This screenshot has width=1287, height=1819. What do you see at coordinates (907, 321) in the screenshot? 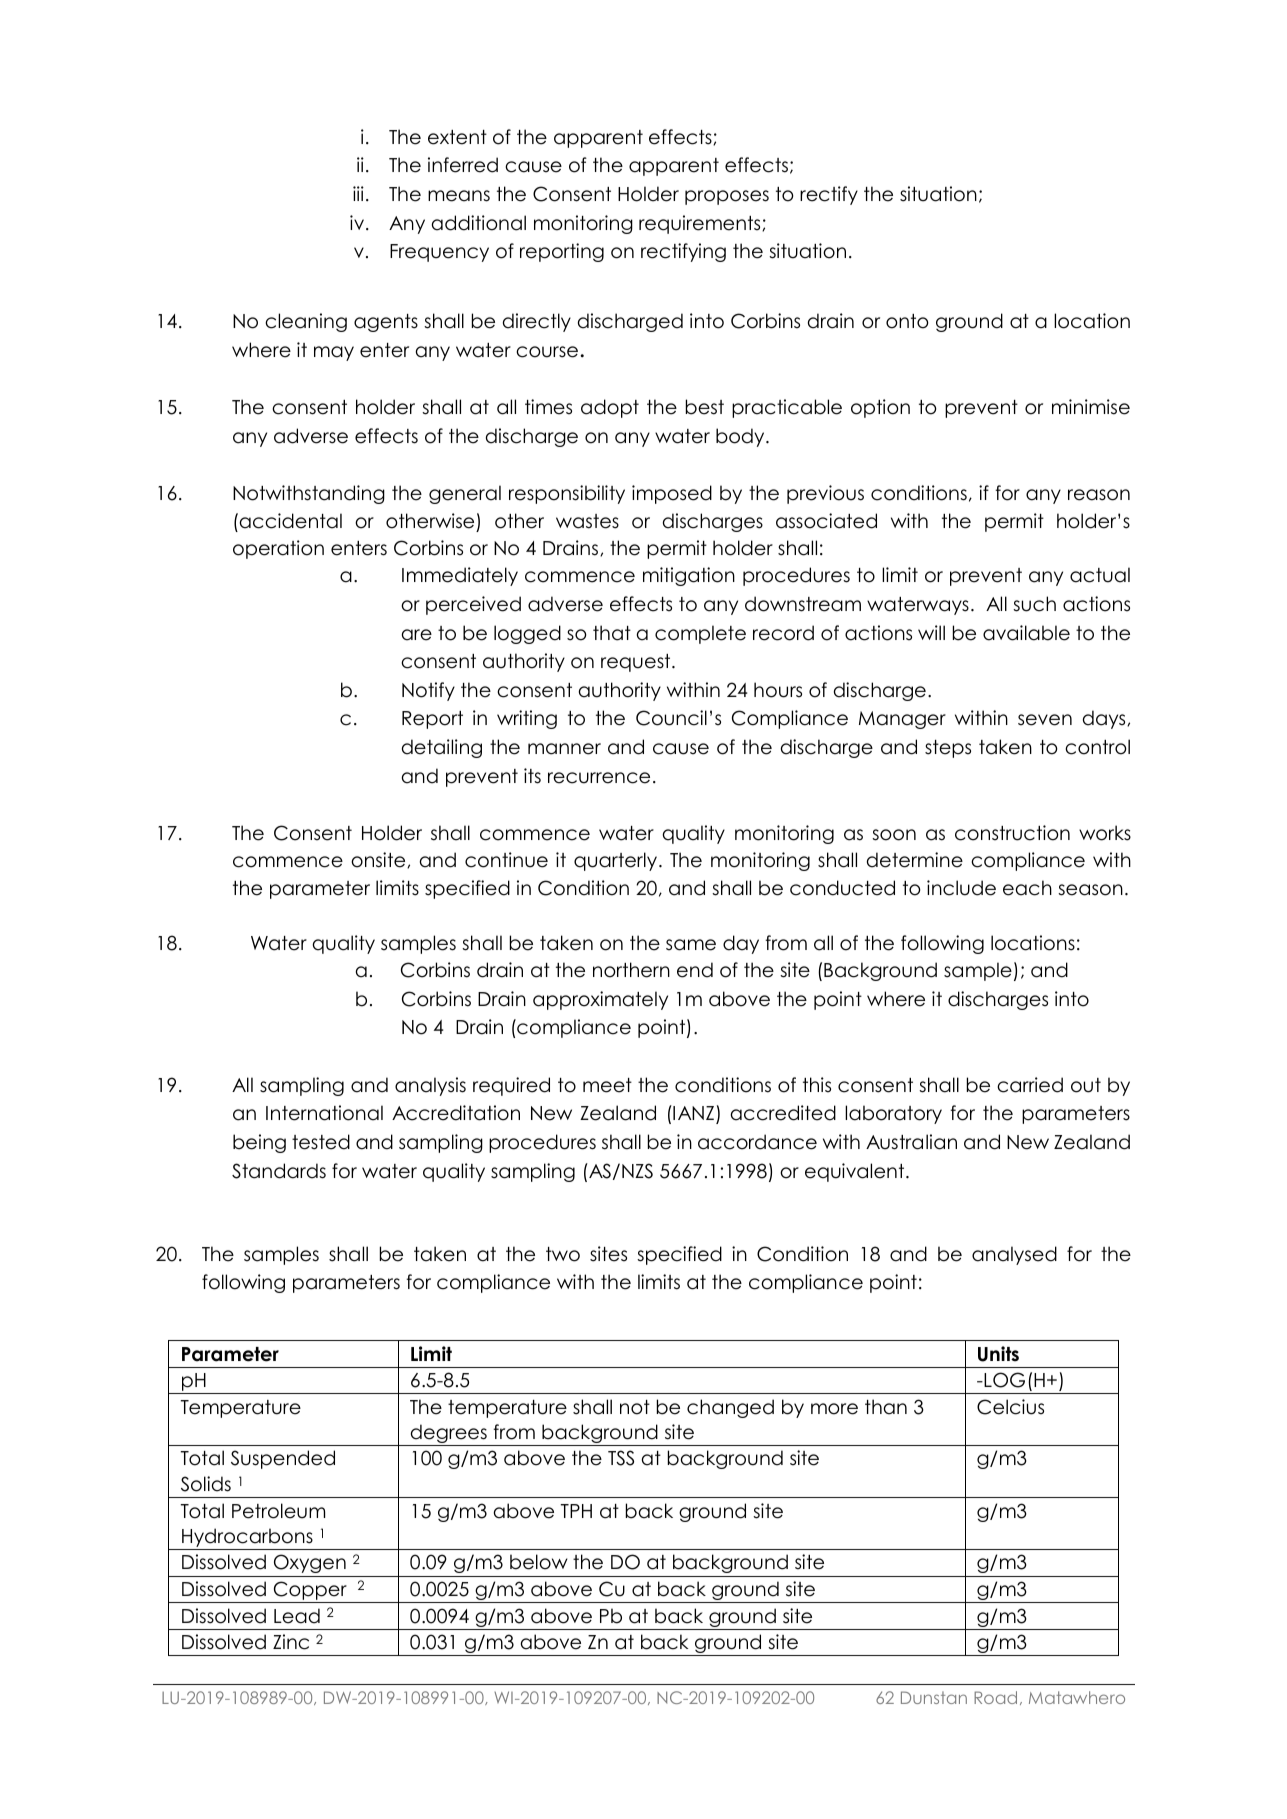
I see `onto` at bounding box center [907, 321].
